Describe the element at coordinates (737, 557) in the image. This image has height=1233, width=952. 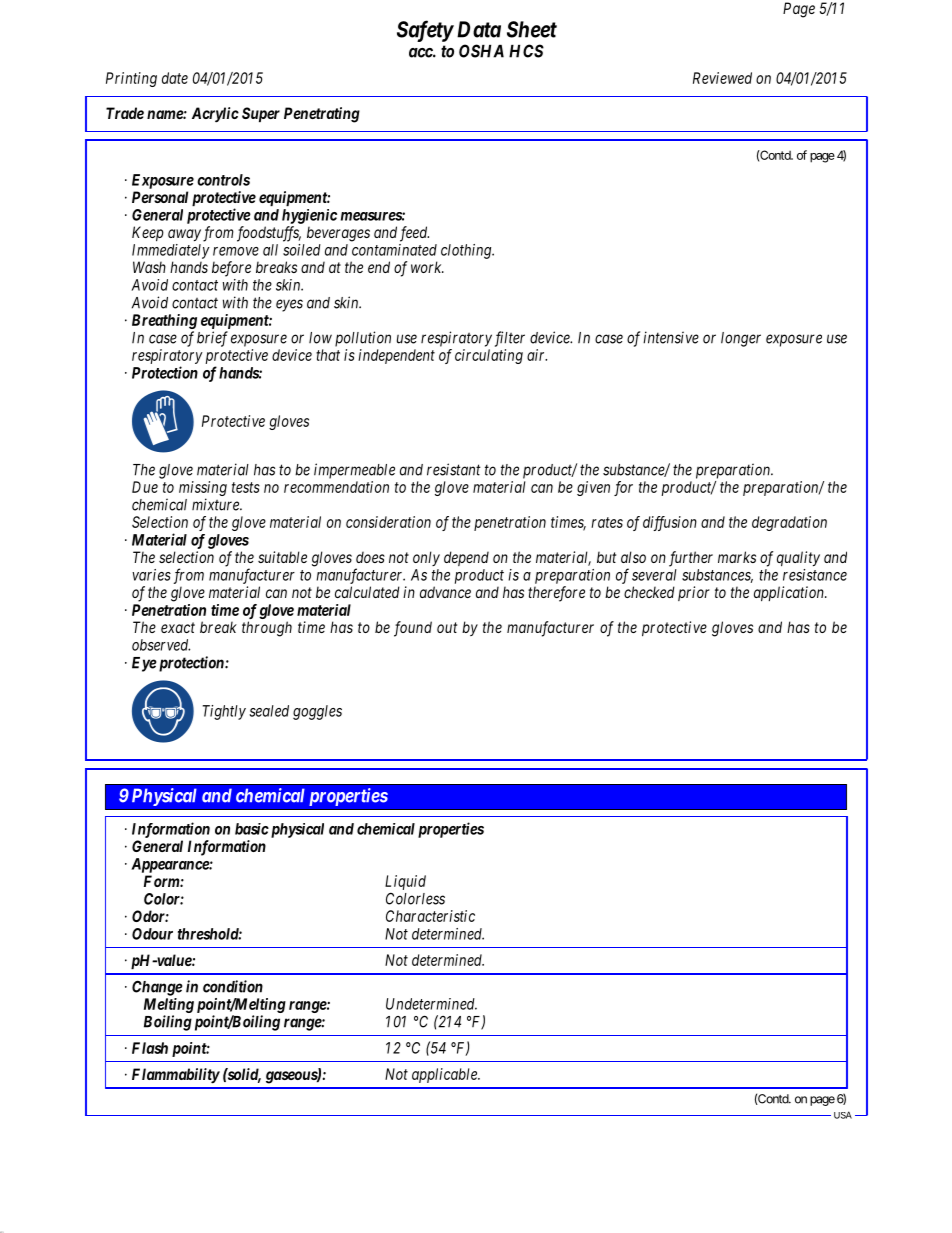
I see `marks` at that location.
